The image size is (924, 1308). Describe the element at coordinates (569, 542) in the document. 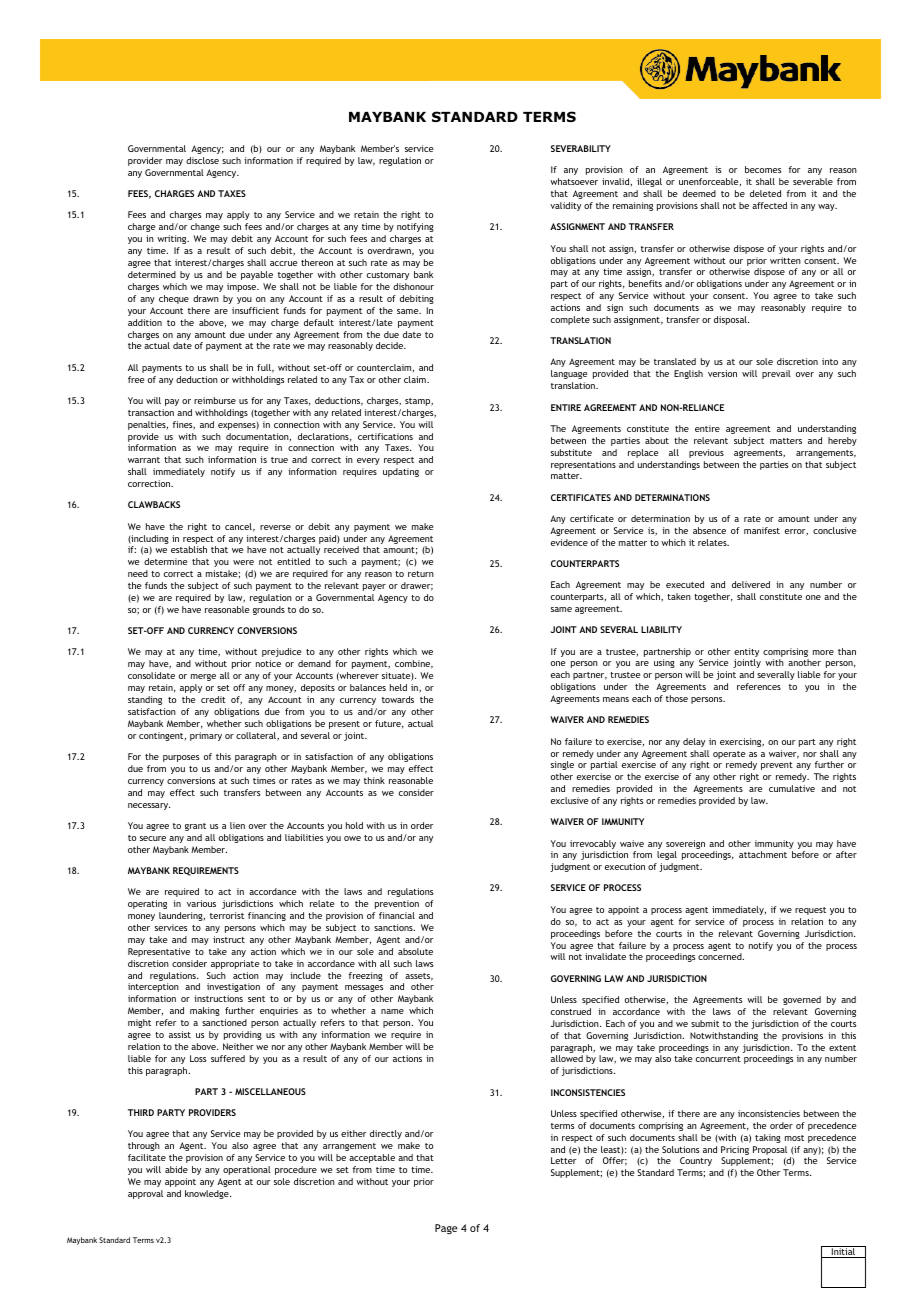

I see `evidence` at that location.
